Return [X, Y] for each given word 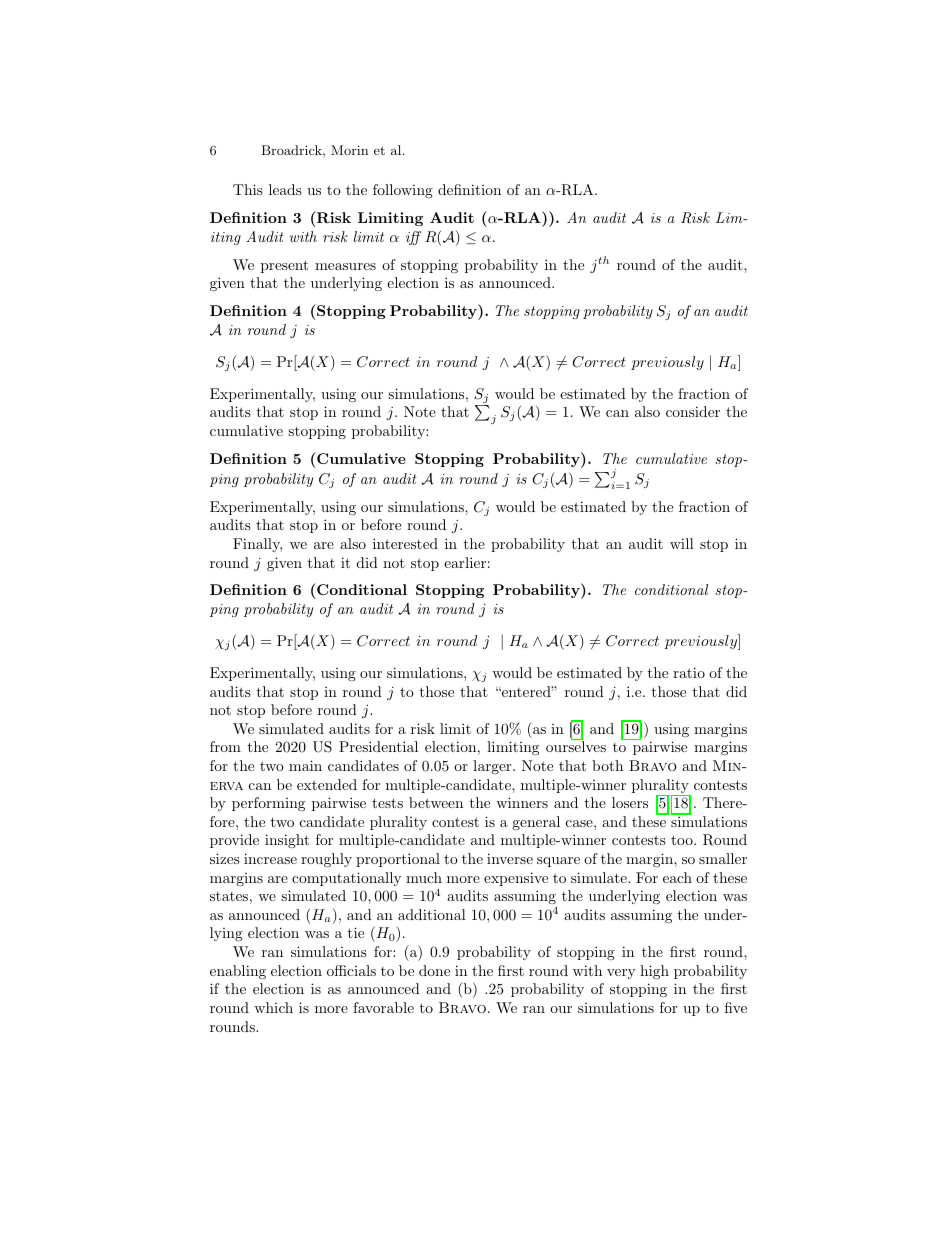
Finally [257, 545]
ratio [689, 672]
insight [287, 841]
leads [285, 189]
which [273, 1007]
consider [693, 411]
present [284, 266]
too [683, 840]
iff [413, 238]
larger [493, 767]
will [682, 543]
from [225, 746]
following [403, 191]
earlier [465, 562]
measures [345, 266]
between [436, 802]
